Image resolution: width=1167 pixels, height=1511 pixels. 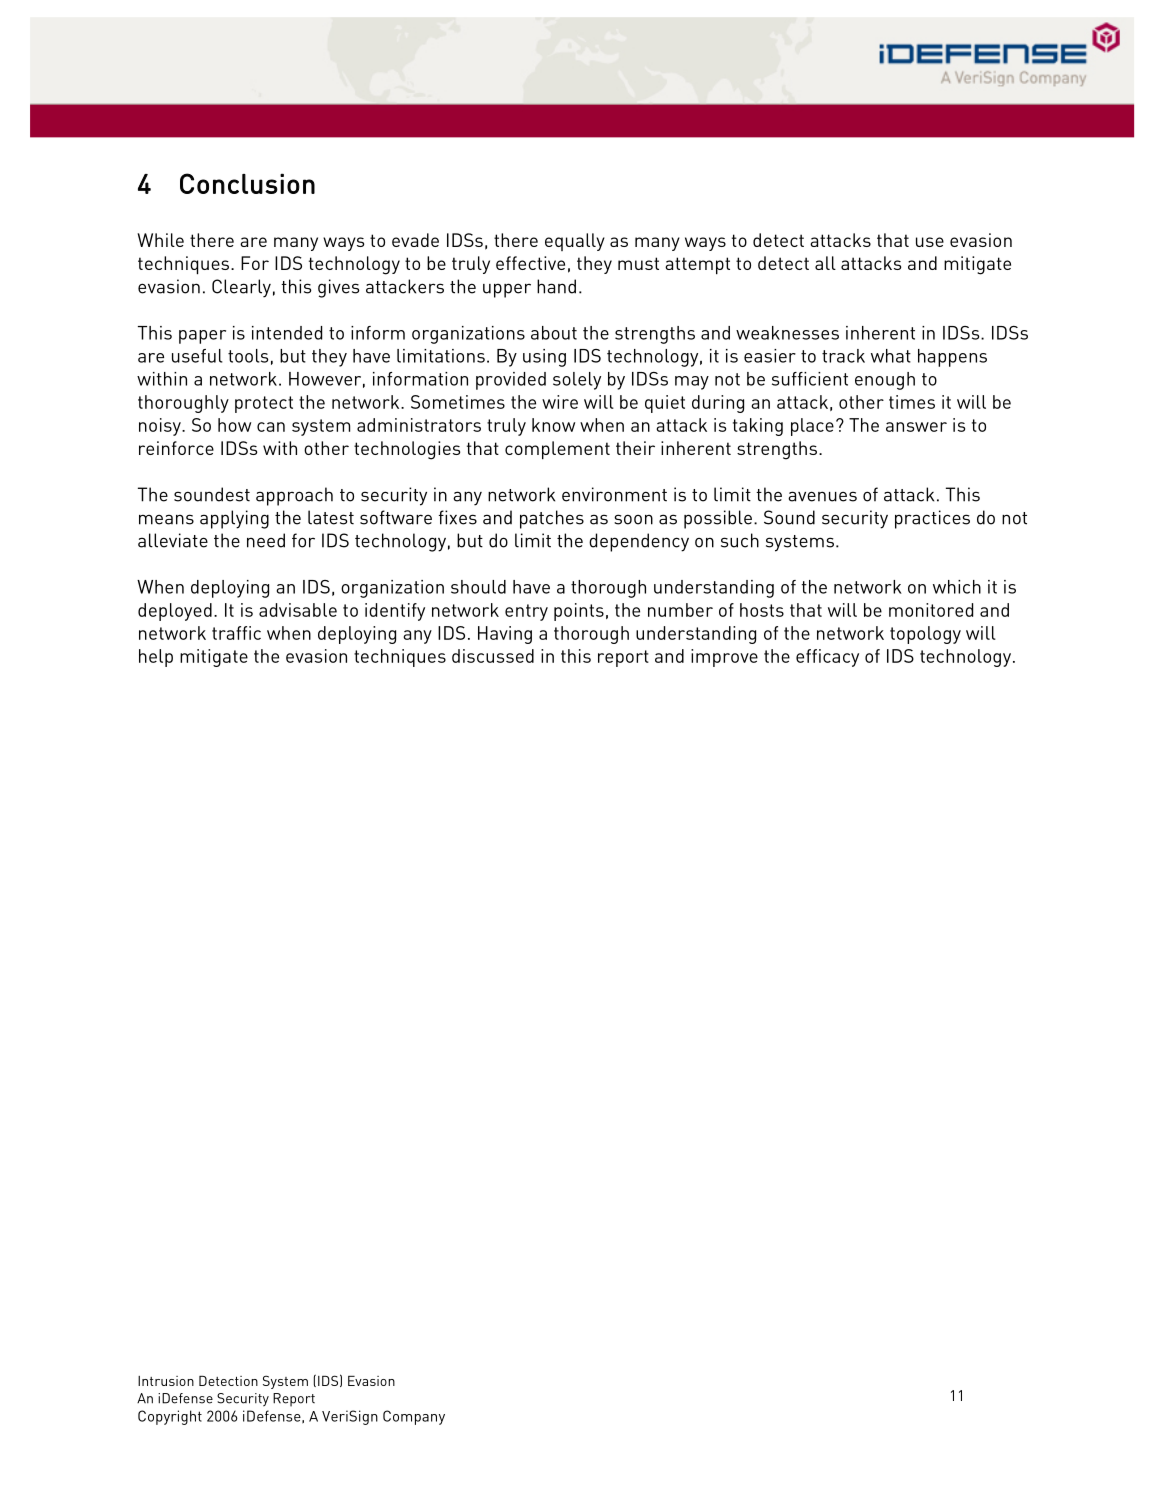 I want to click on help, so click(x=156, y=658).
